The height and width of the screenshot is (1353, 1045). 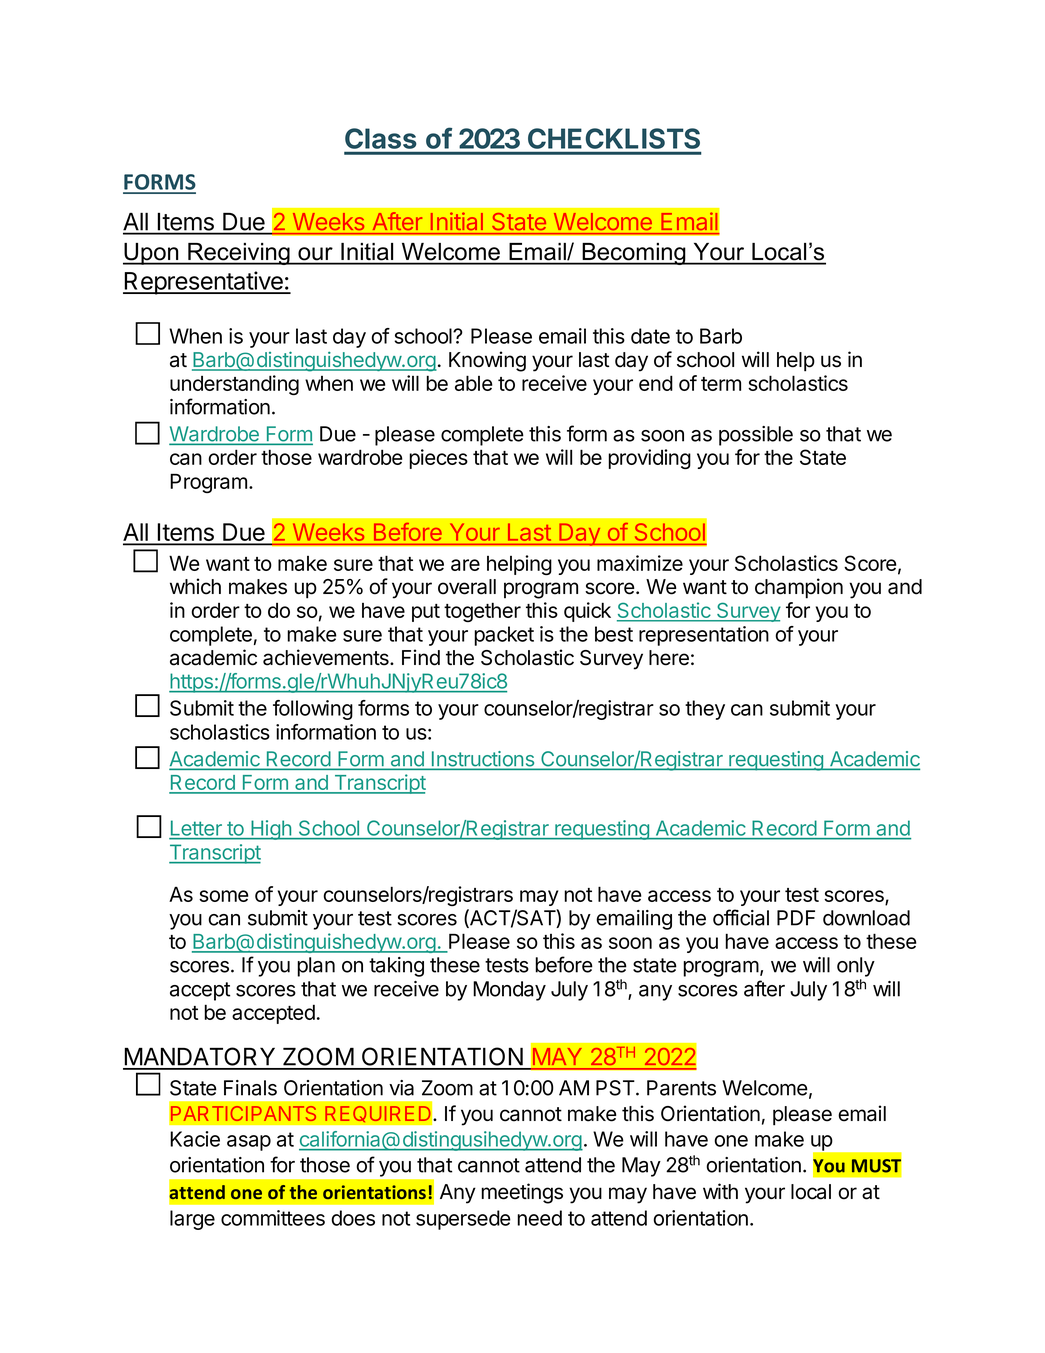 I want to click on they, so click(x=705, y=710).
